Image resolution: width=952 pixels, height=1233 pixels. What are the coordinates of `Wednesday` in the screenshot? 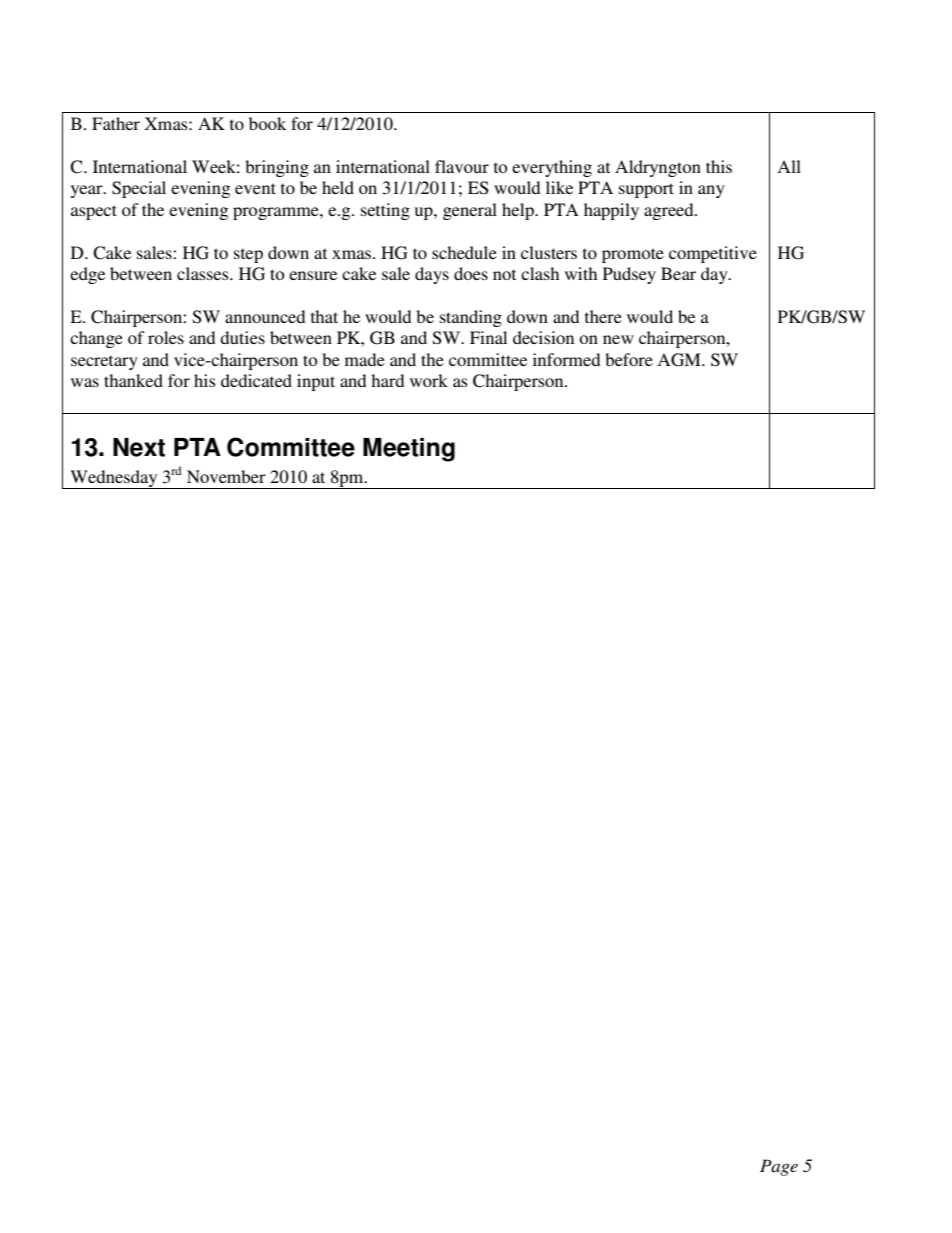 It's located at (114, 479).
